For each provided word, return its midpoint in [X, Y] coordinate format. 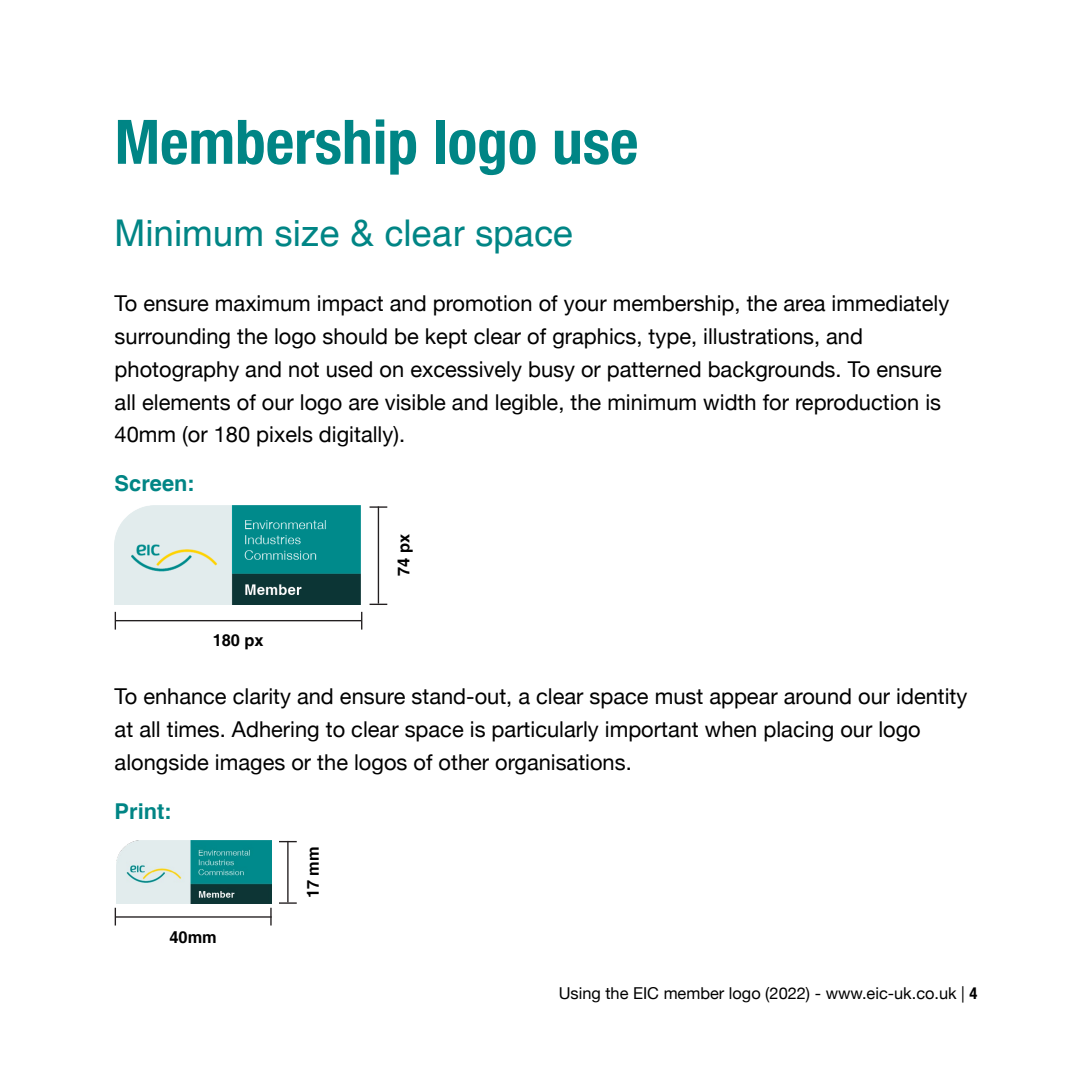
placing [798, 731]
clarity [262, 698]
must [679, 697]
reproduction [857, 404]
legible [527, 404]
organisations [561, 764]
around [817, 696]
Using [579, 995]
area [805, 305]
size [307, 233]
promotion [483, 305]
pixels [285, 436]
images [250, 764]
